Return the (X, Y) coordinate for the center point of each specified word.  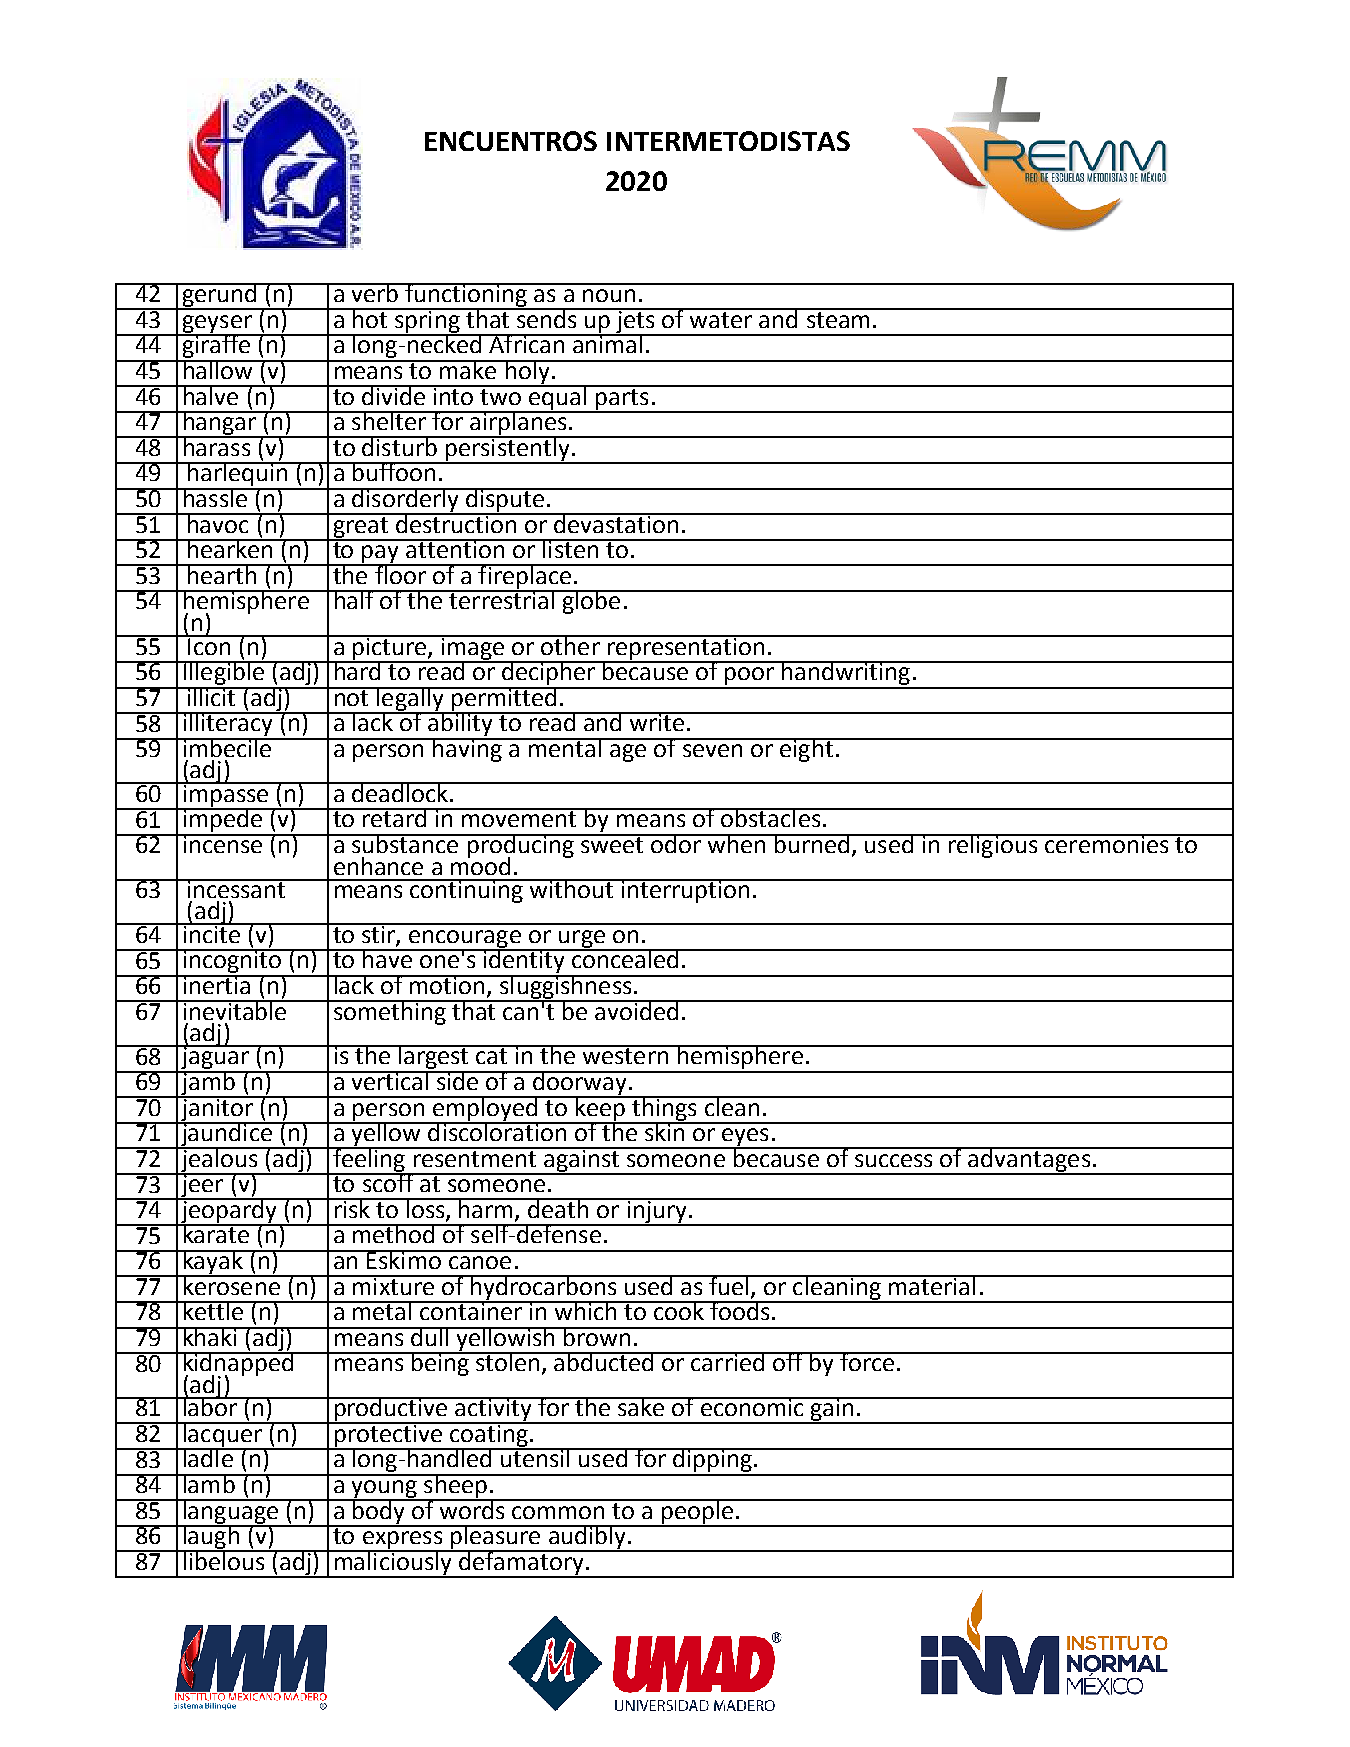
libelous (224, 1560)
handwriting (846, 674)
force (867, 1361)
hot (370, 318)
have (387, 958)
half (354, 599)
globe (591, 602)
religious (992, 846)
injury (657, 1211)
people (697, 1512)
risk (352, 1208)
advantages (1029, 1160)
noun (609, 295)
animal (607, 343)
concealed (625, 958)
